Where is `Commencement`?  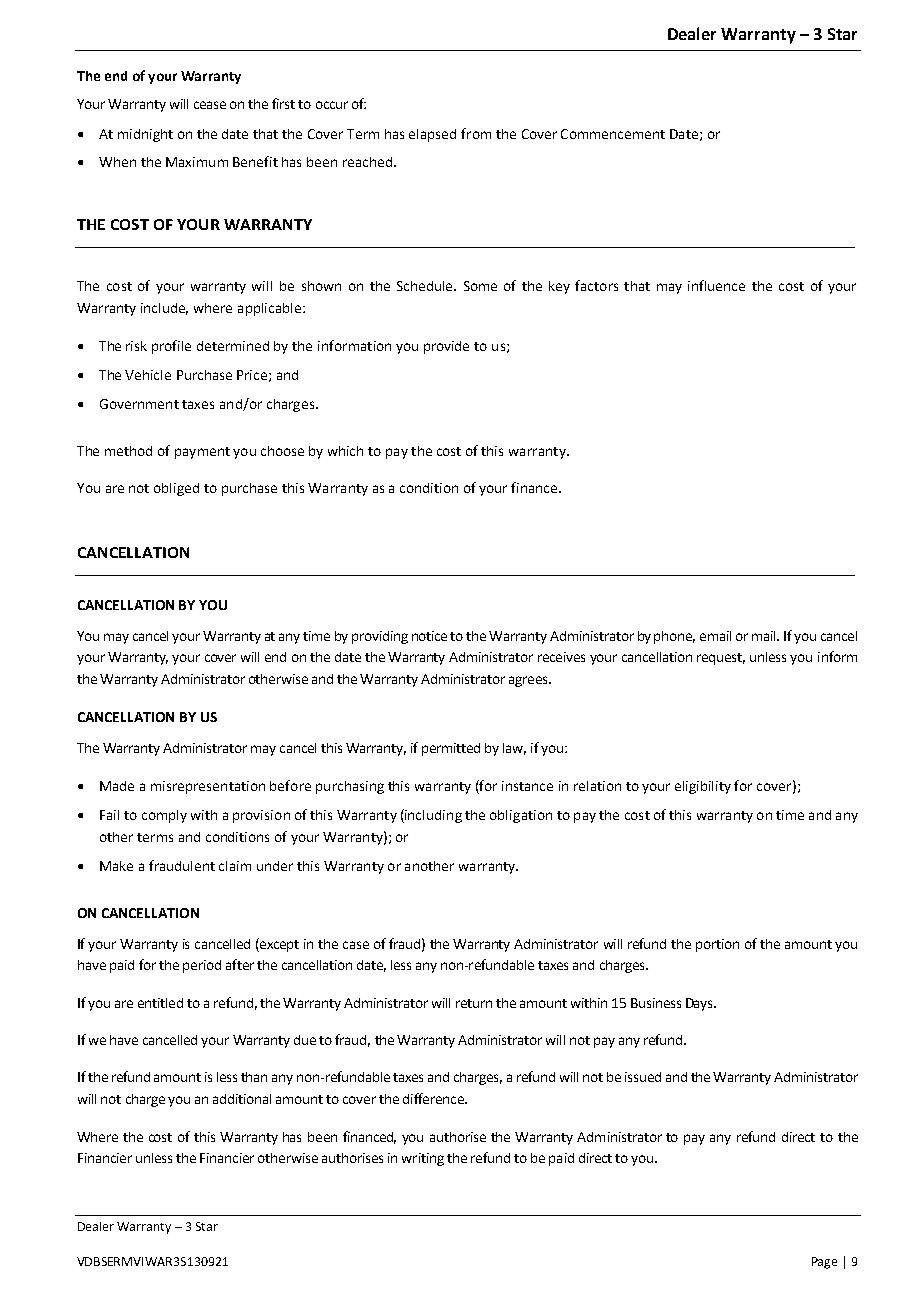 Commencement is located at coordinates (613, 134).
